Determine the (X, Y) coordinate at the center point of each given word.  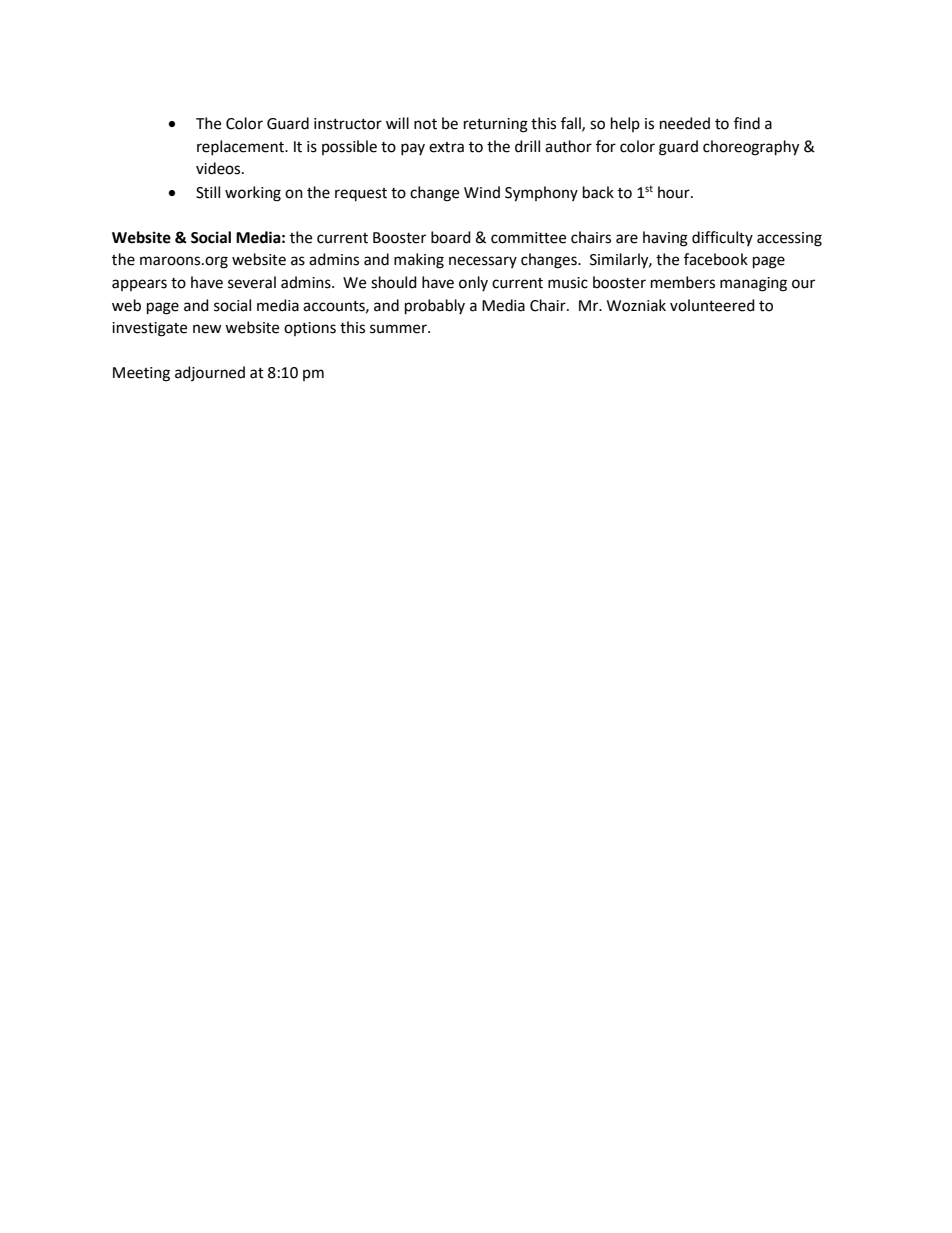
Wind (482, 192)
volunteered (712, 305)
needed (685, 123)
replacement (241, 147)
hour (675, 192)
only (473, 283)
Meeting (141, 374)
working (253, 194)
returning (496, 125)
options (310, 329)
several (252, 282)
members (683, 282)
